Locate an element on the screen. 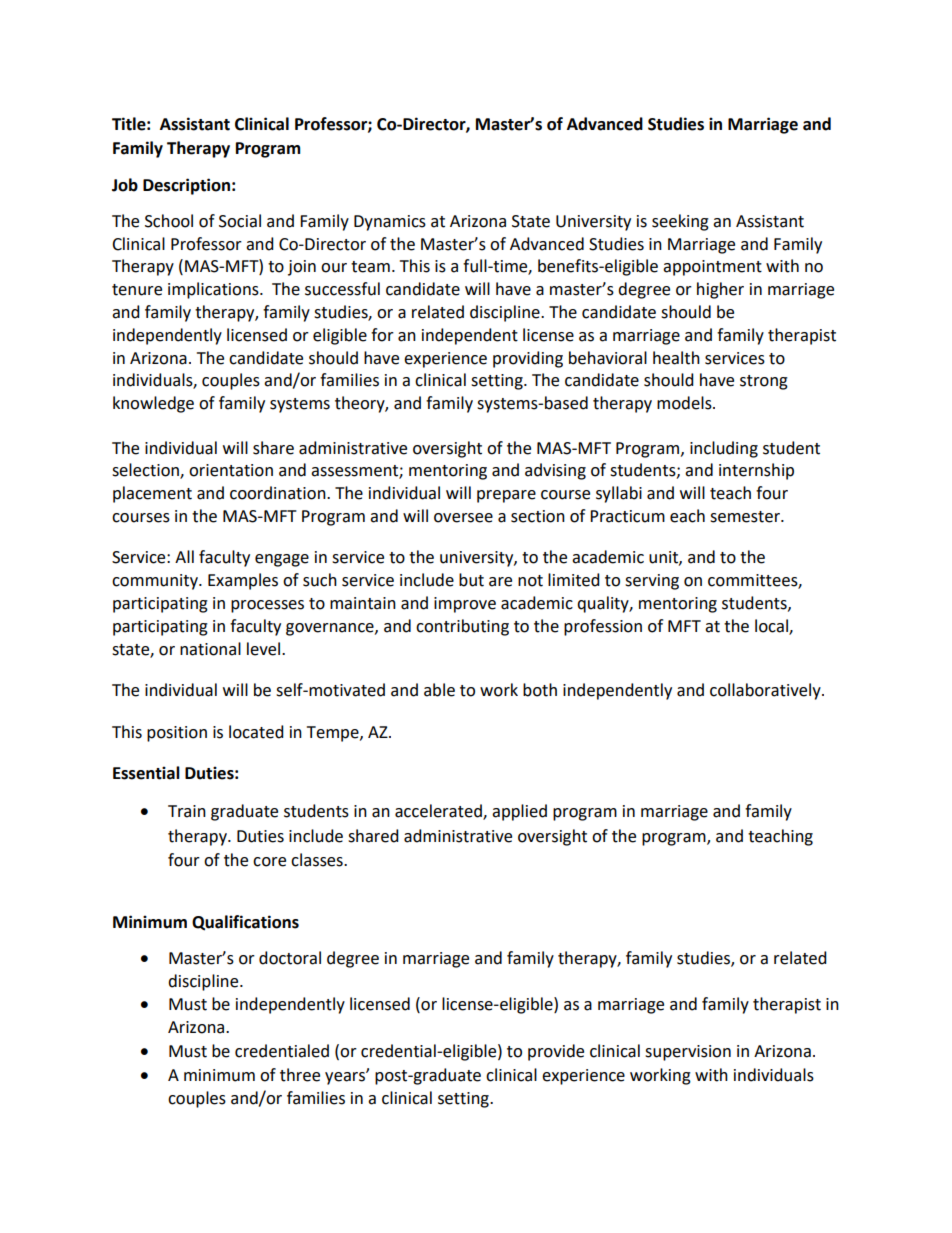 This screenshot has height=1233, width=952. three is located at coordinates (300, 1075).
